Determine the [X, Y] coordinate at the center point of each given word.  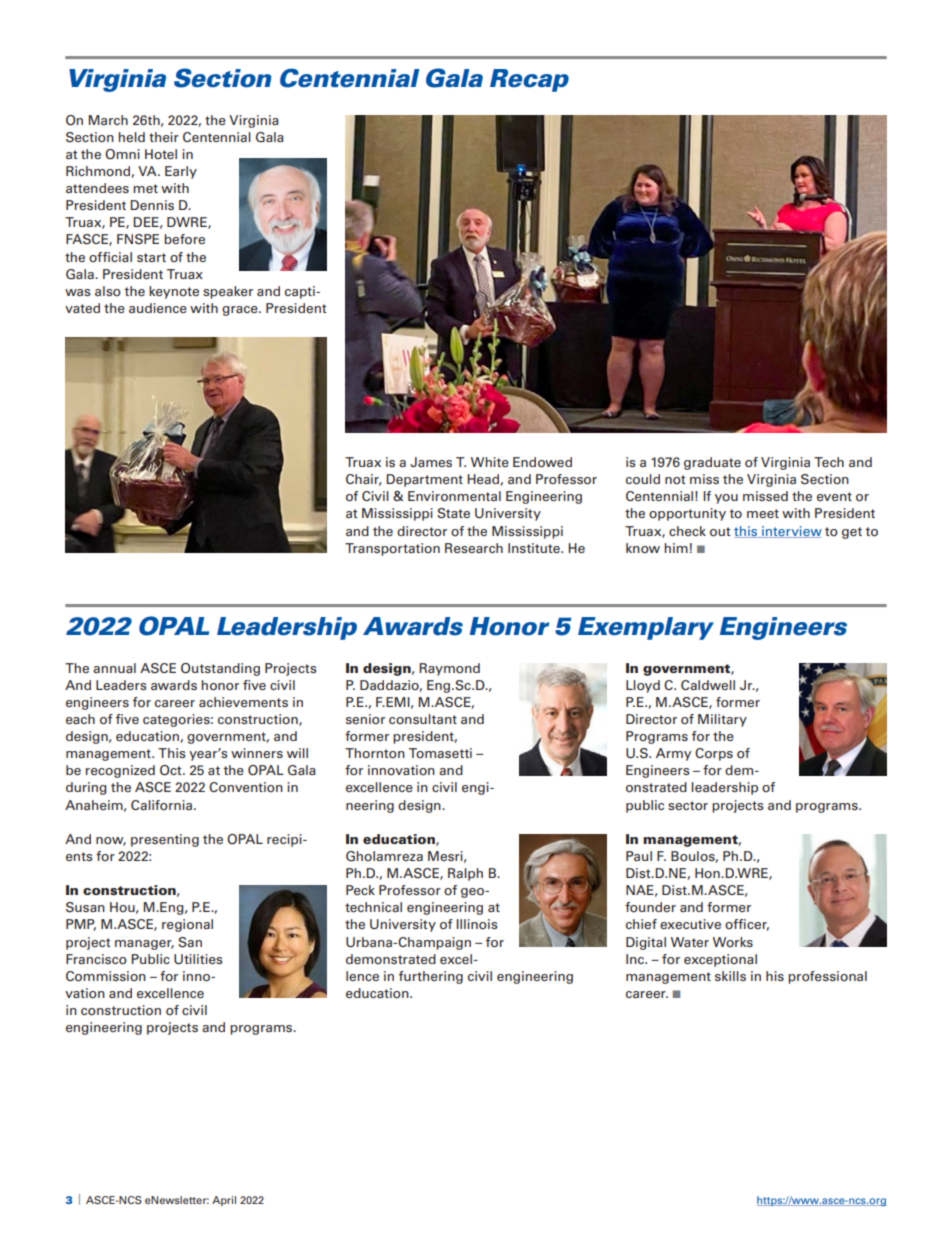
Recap [529, 80]
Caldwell [708, 685]
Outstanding [220, 669]
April [224, 1201]
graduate [712, 463]
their [164, 137]
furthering [431, 977]
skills [730, 976]
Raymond [449, 669]
